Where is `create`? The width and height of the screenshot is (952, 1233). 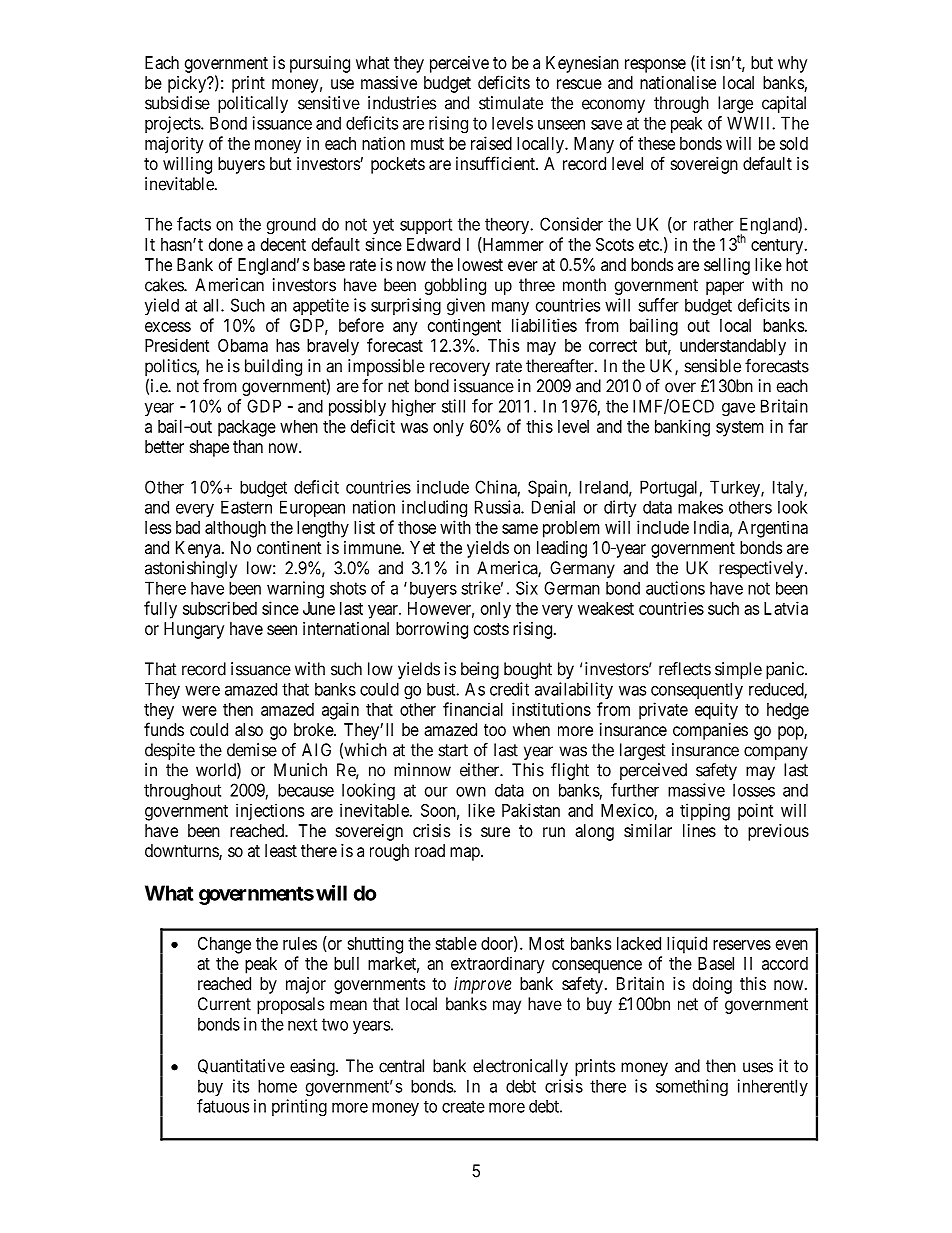
create is located at coordinates (463, 1107).
